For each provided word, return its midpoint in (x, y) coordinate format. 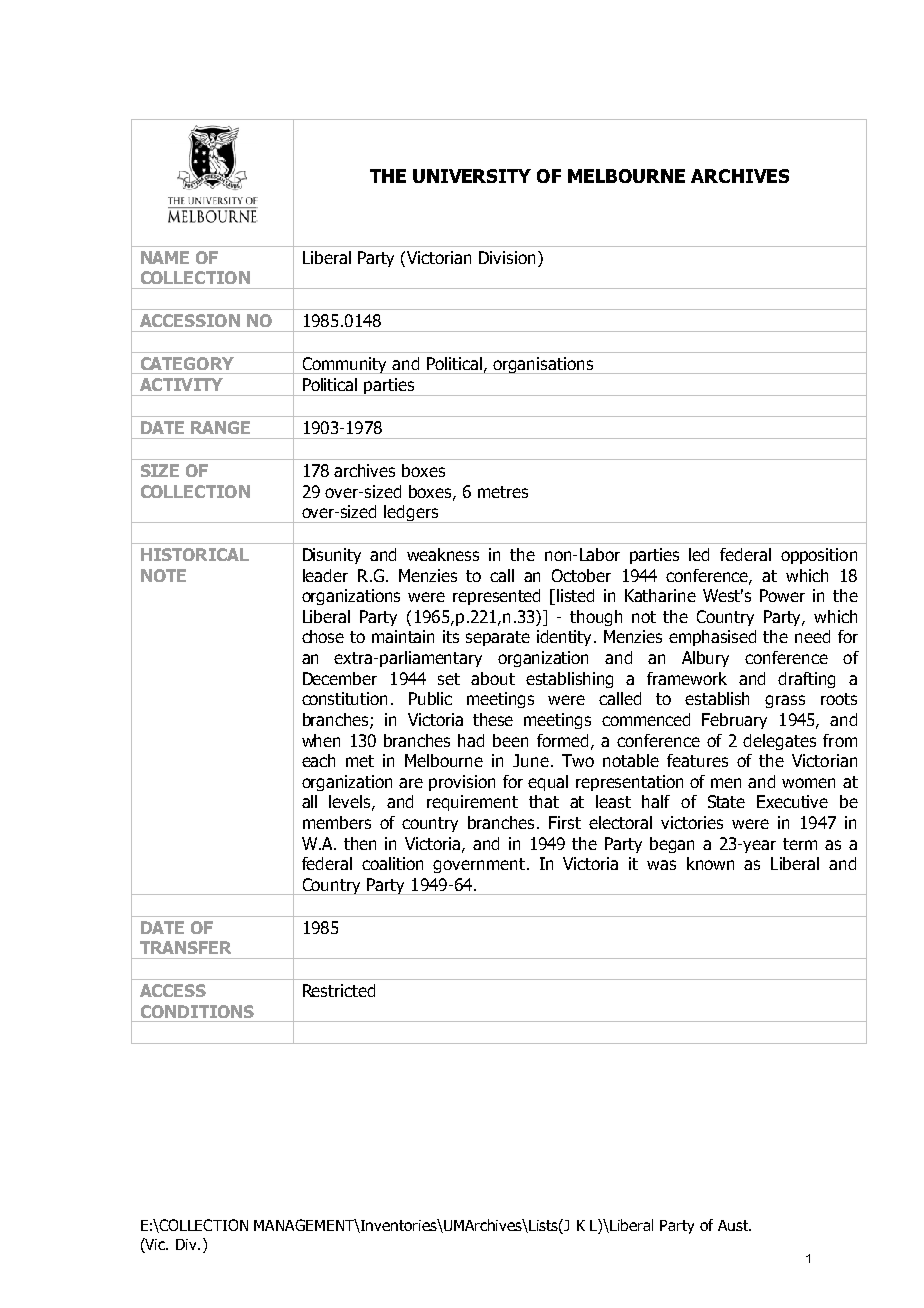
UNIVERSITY (472, 176)
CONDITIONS (197, 1011)
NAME (165, 257)
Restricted (339, 990)
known (710, 863)
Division (507, 257)
